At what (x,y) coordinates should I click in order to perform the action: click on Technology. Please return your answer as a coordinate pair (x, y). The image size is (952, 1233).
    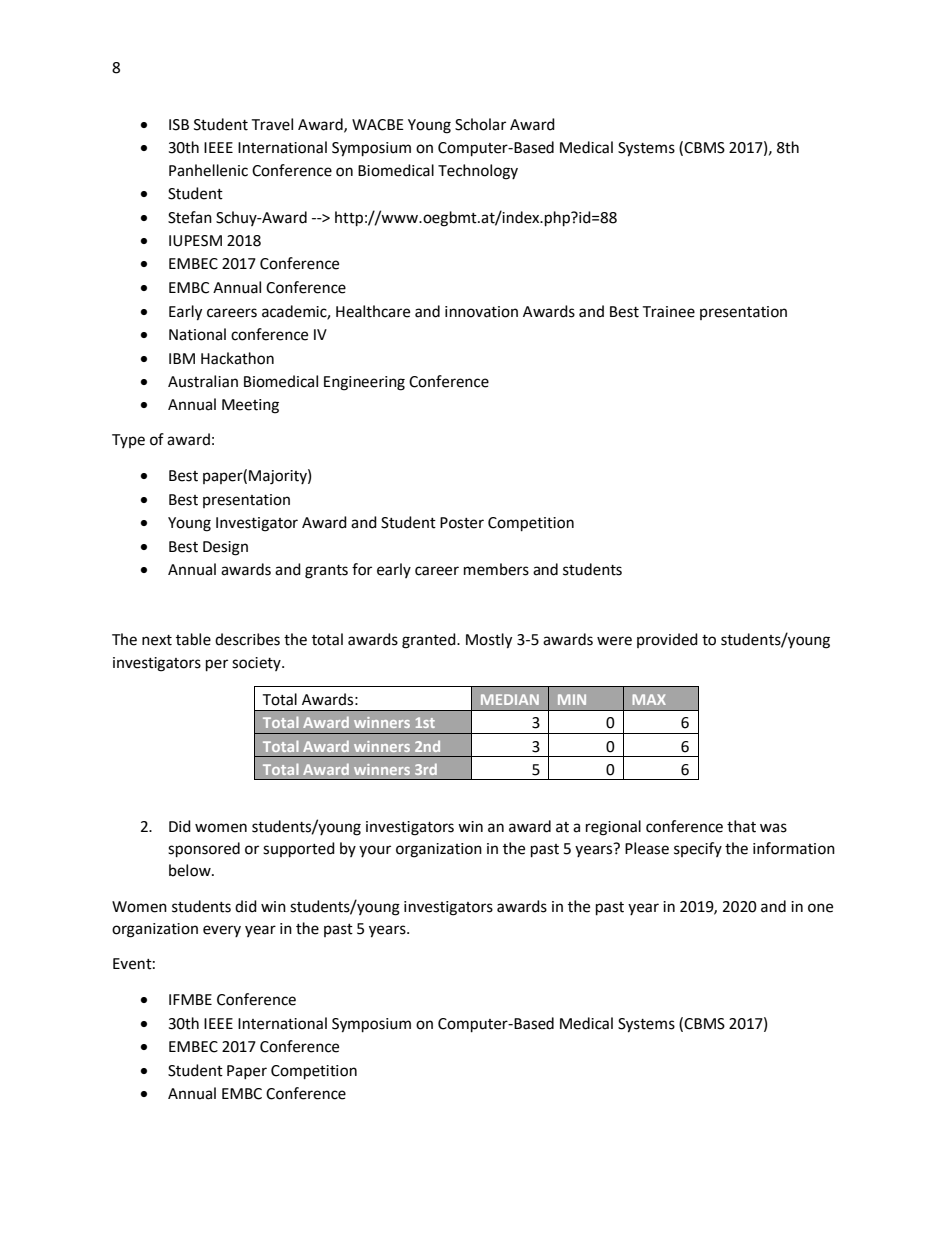
    Looking at the image, I should click on (478, 172).
